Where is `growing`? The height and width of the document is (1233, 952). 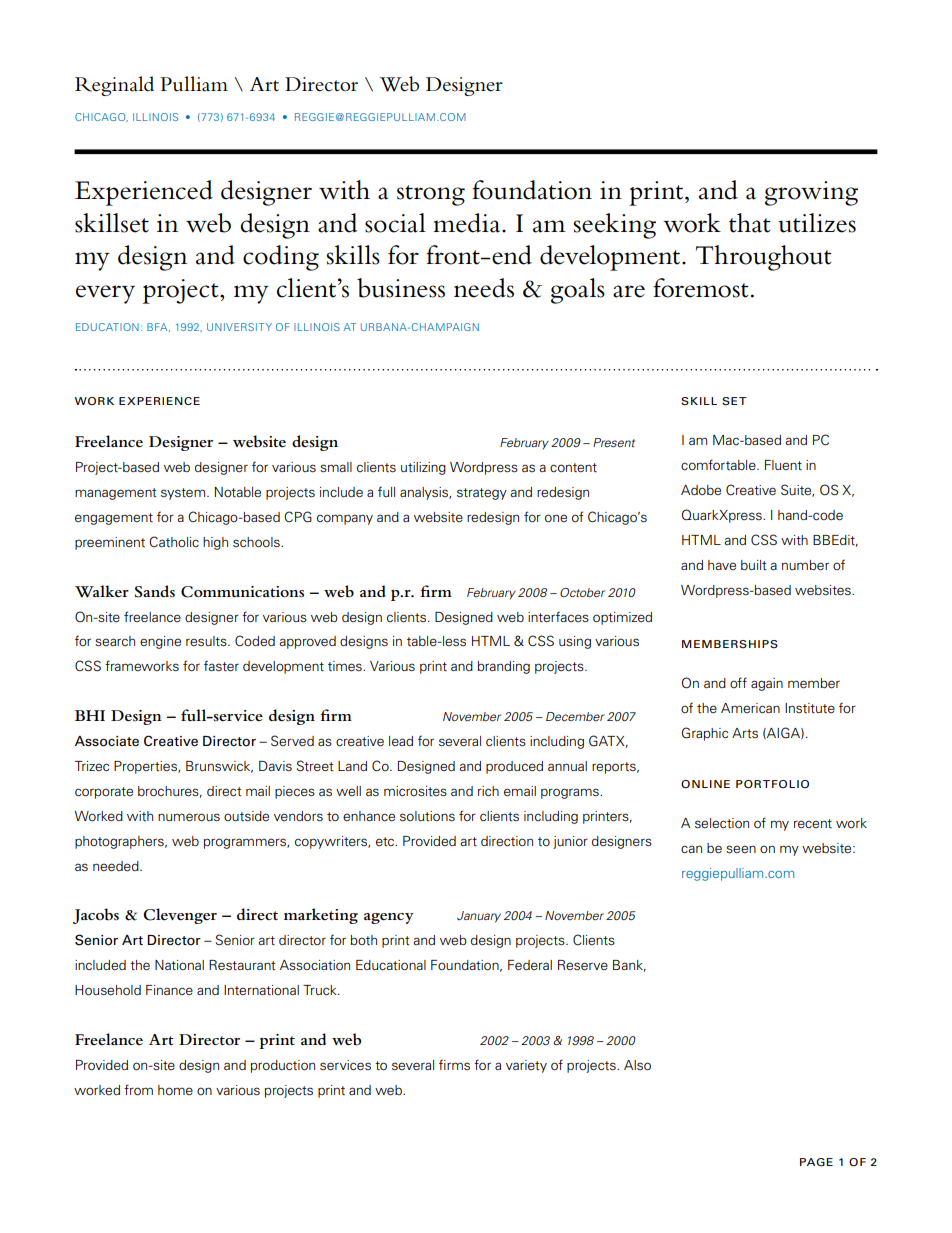
growing is located at coordinates (811, 193).
